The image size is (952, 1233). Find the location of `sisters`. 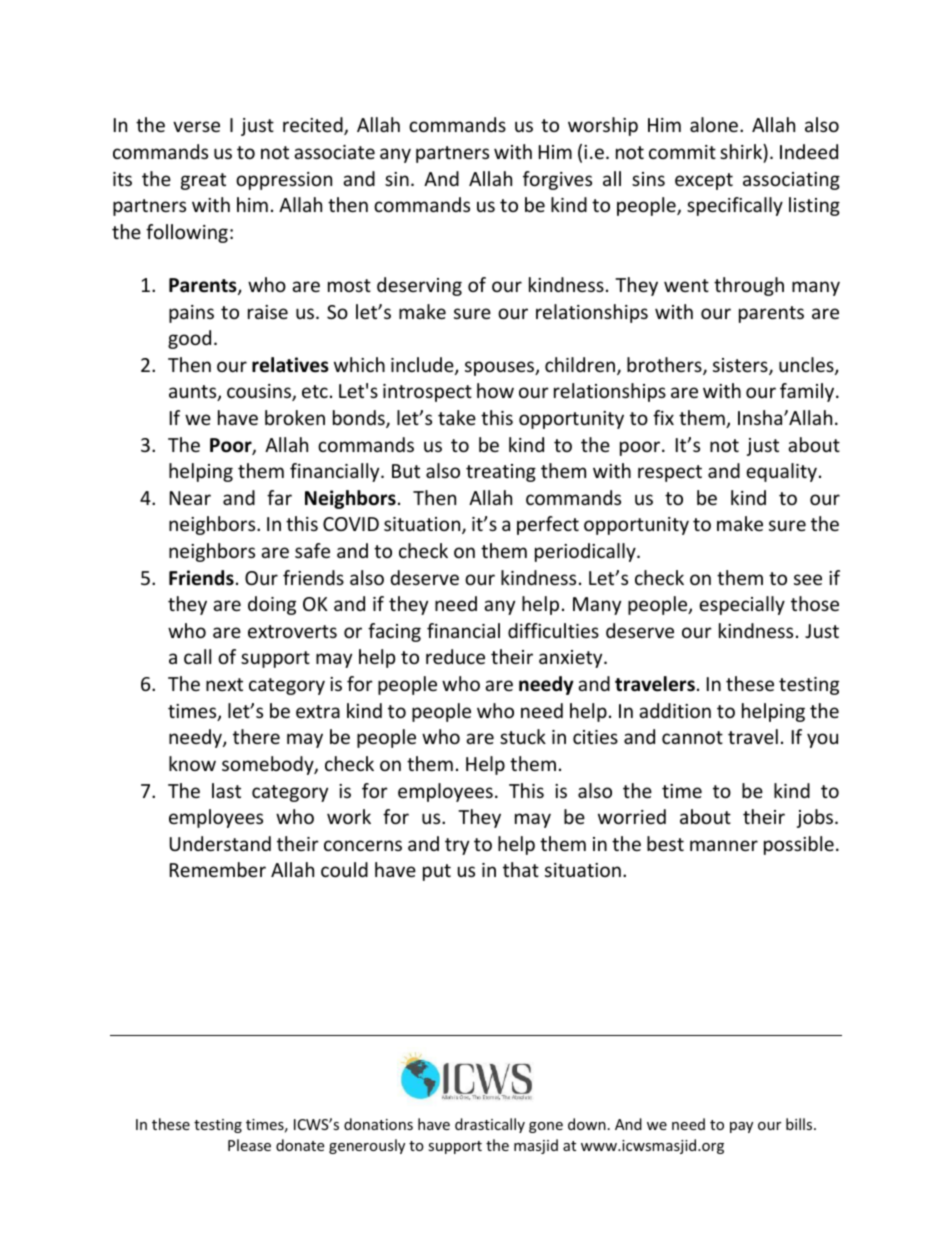

sisters is located at coordinates (741, 366).
